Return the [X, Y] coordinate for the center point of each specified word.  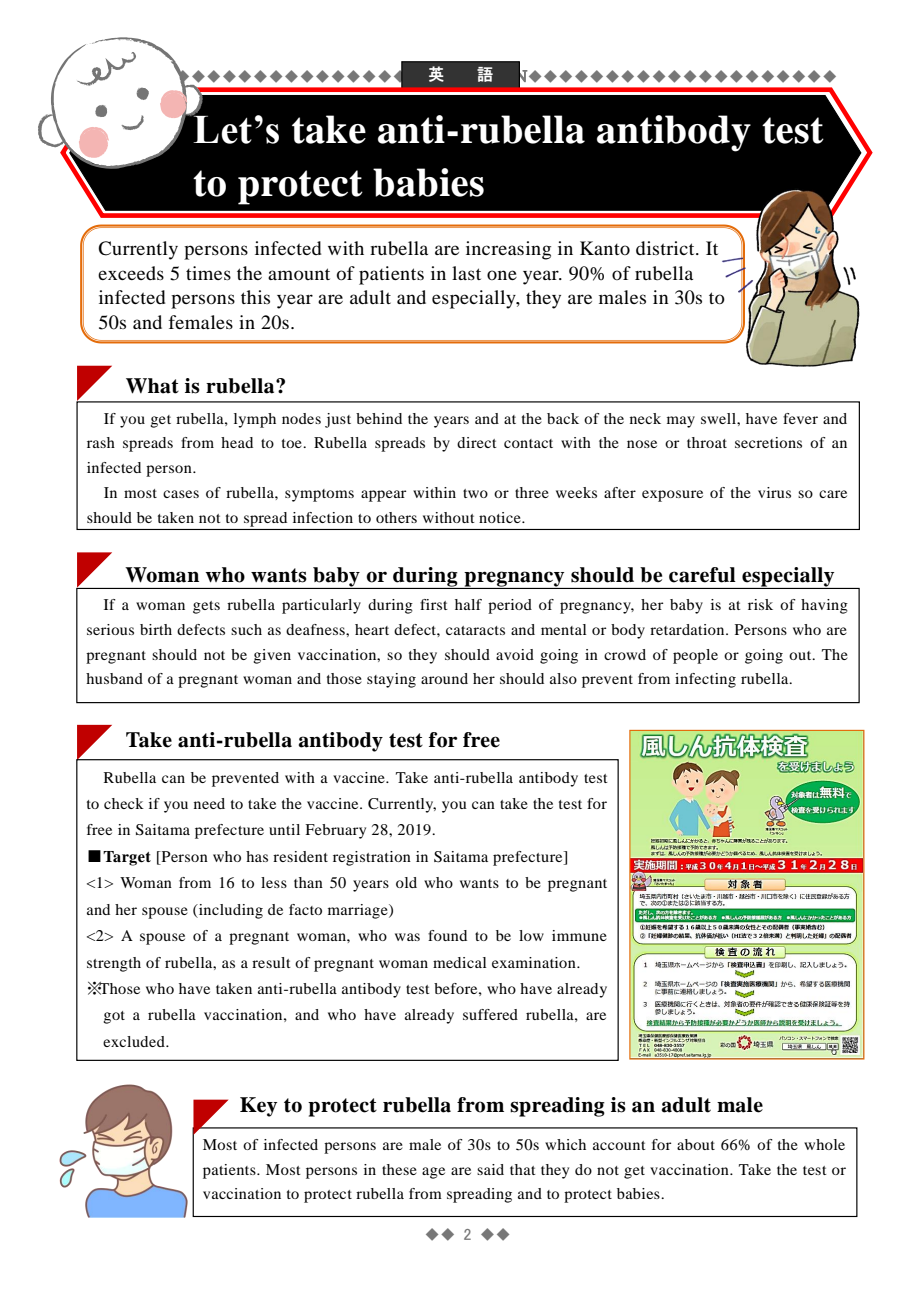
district [666, 248]
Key [258, 1107]
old [406, 882]
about [696, 1144]
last [466, 273]
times [208, 273]
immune [579, 935]
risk [760, 604]
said [490, 1169]
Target [127, 858]
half [468, 604]
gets [206, 607]
